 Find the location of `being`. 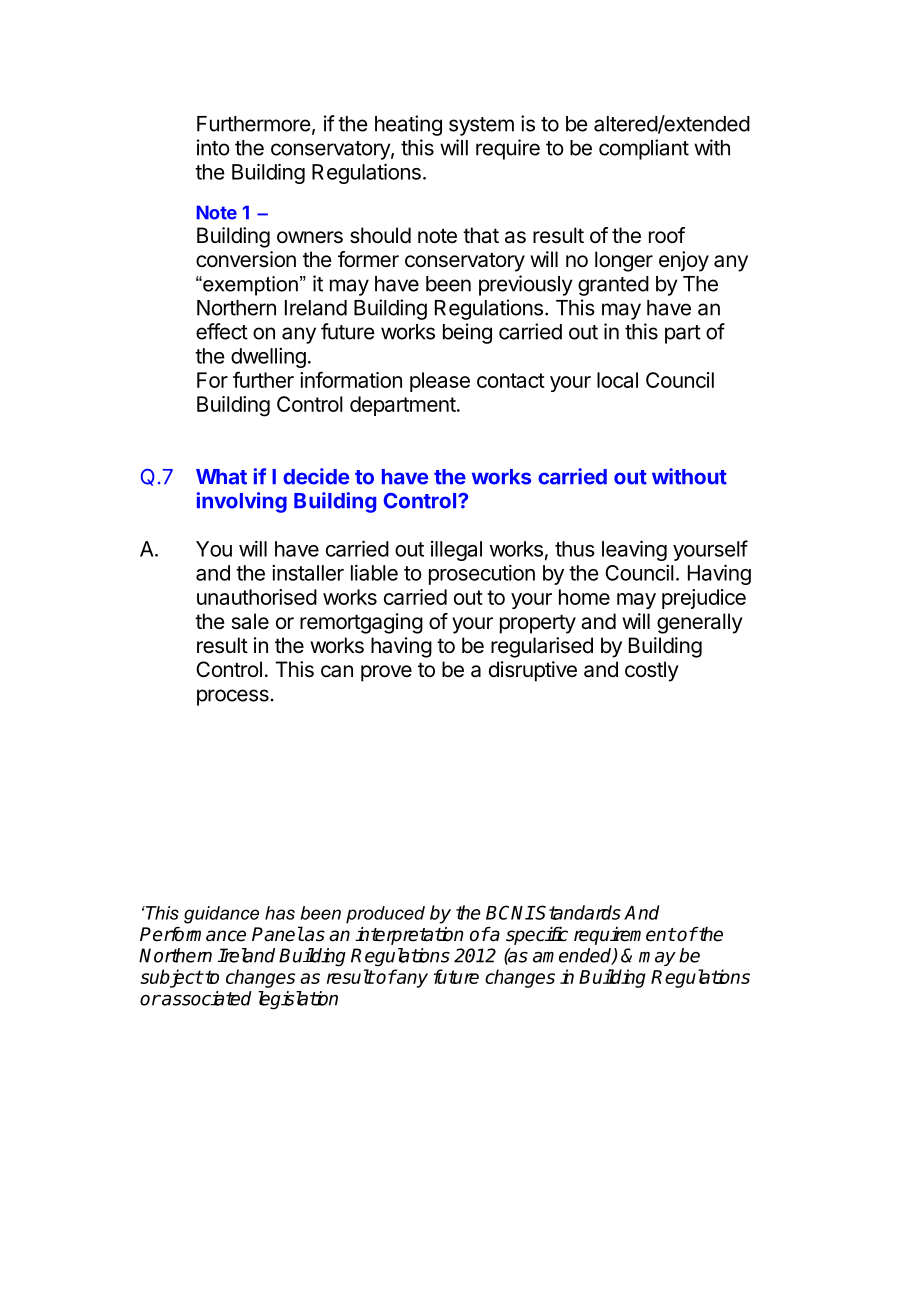

being is located at coordinates (467, 333).
